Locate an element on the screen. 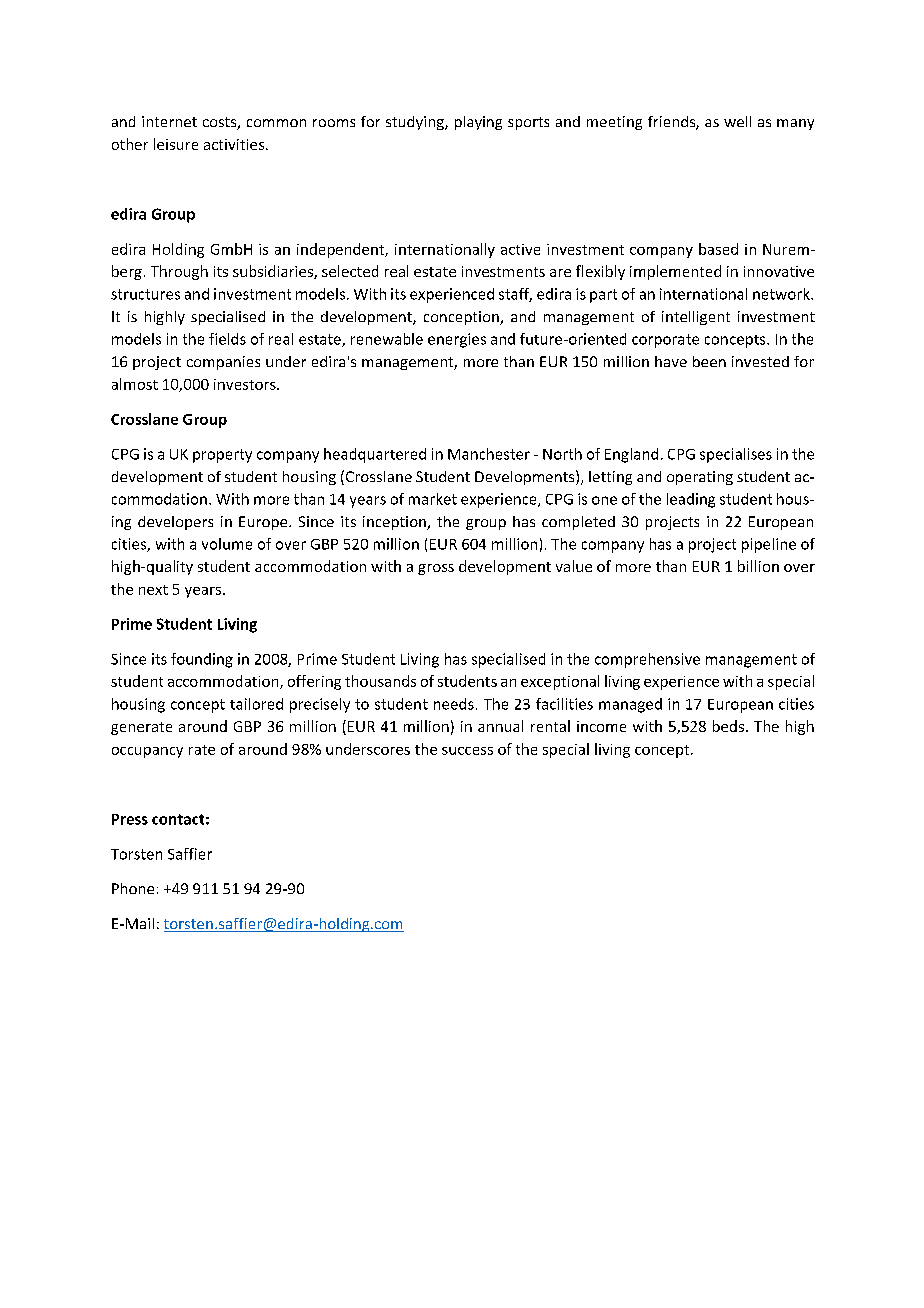  energies is located at coordinates (457, 340).
